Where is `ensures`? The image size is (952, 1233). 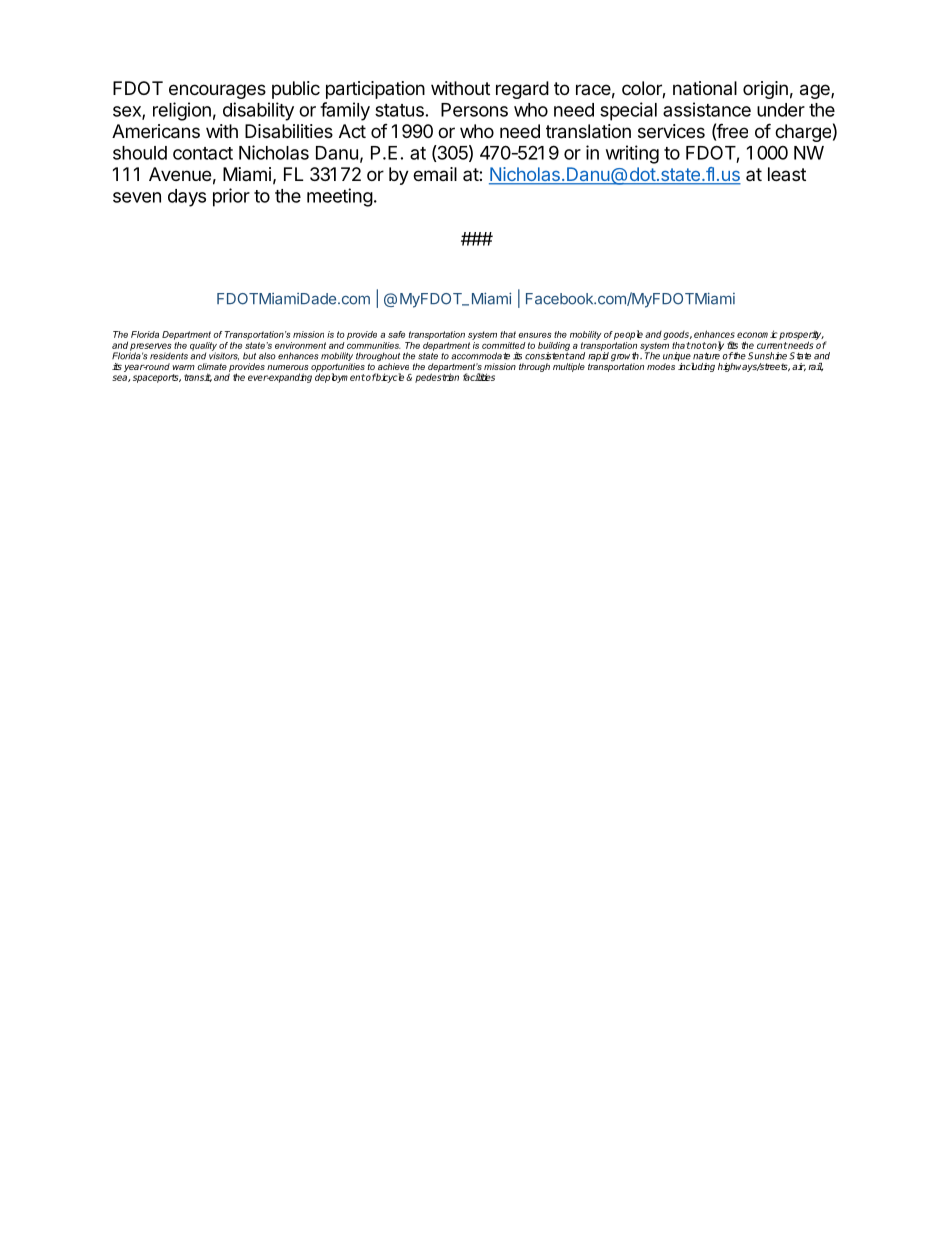
ensures is located at coordinates (534, 335).
